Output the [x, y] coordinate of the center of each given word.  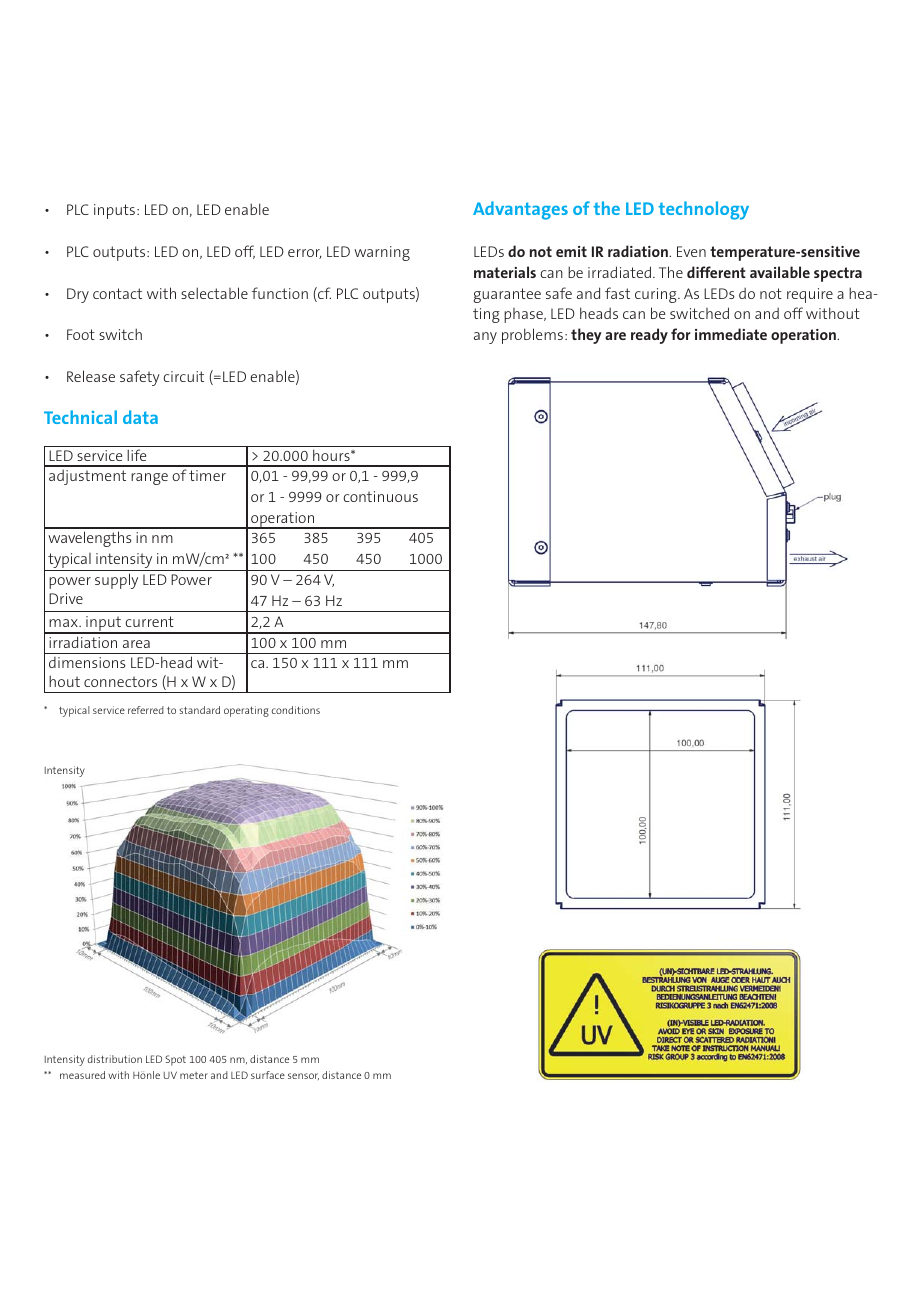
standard [200, 710]
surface [268, 1075]
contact [117, 293]
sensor [303, 1076]
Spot [175, 1060]
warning [382, 253]
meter [194, 1075]
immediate [731, 334]
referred [146, 710]
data [140, 417]
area [136, 644]
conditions [296, 710]
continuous [380, 496]
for [681, 334]
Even [691, 251]
